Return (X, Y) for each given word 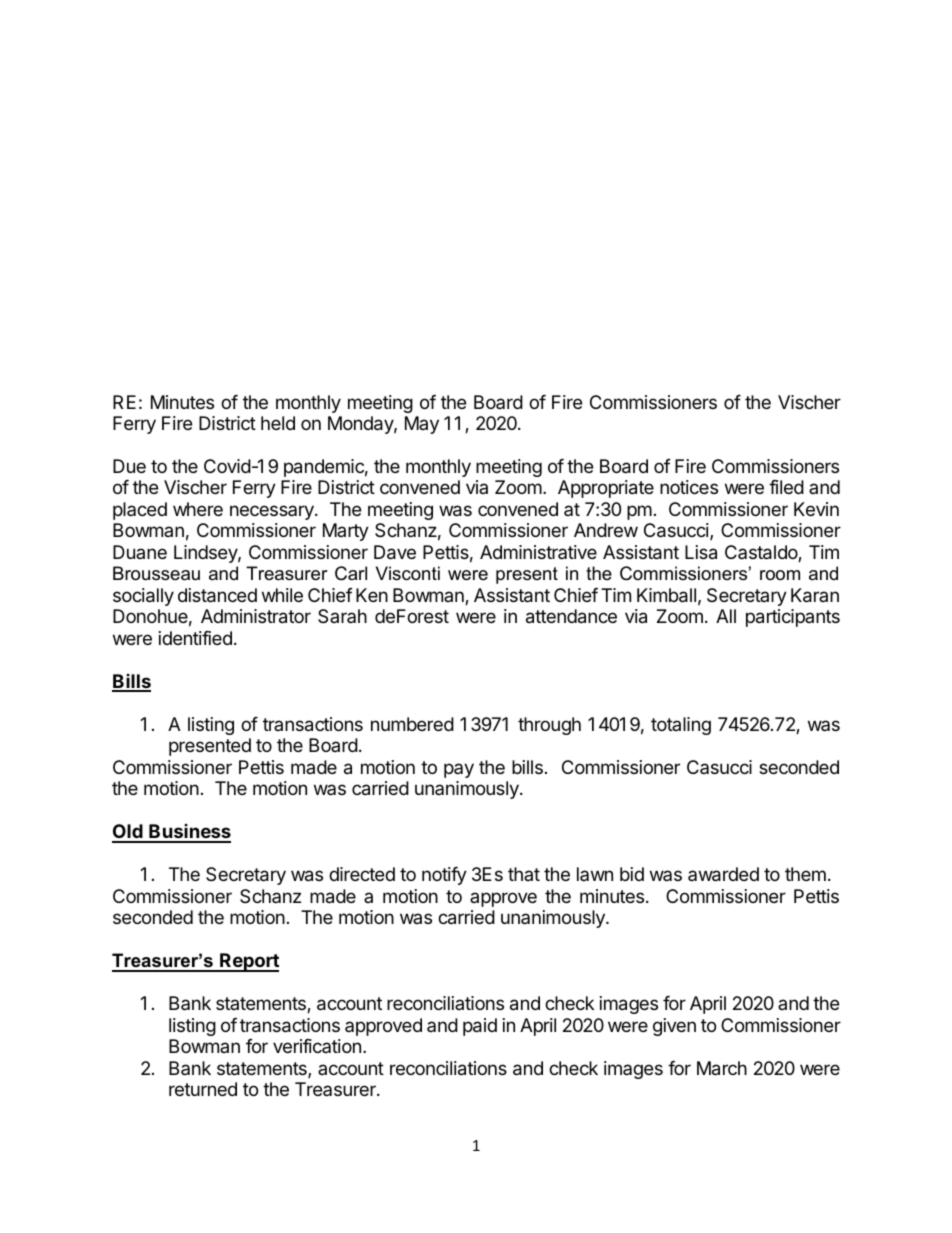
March (722, 1068)
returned (203, 1089)
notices (689, 487)
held (278, 423)
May (422, 425)
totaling (681, 726)
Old (128, 833)
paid (480, 1027)
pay (459, 770)
